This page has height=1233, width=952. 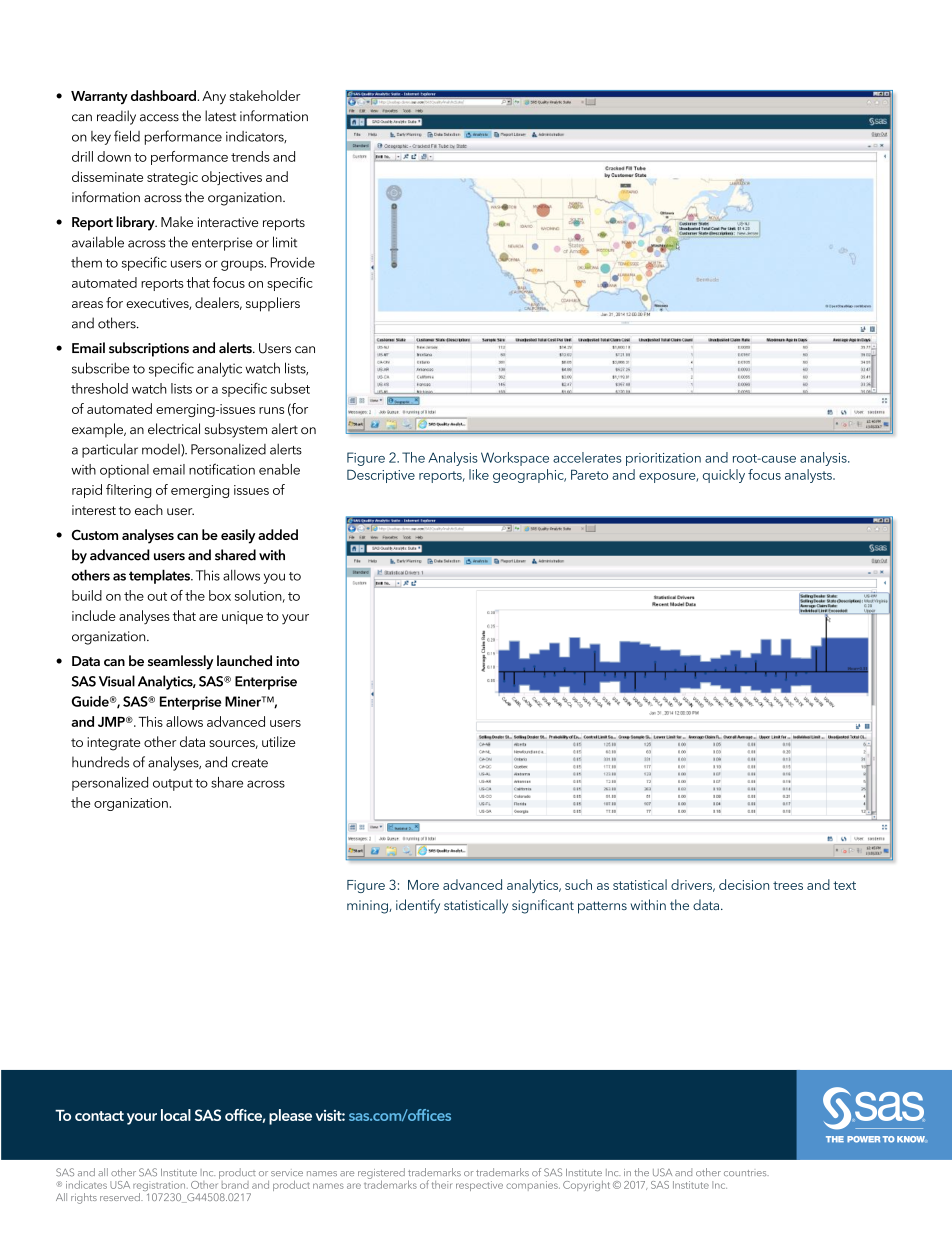 I want to click on prioritization, so click(x=663, y=459).
